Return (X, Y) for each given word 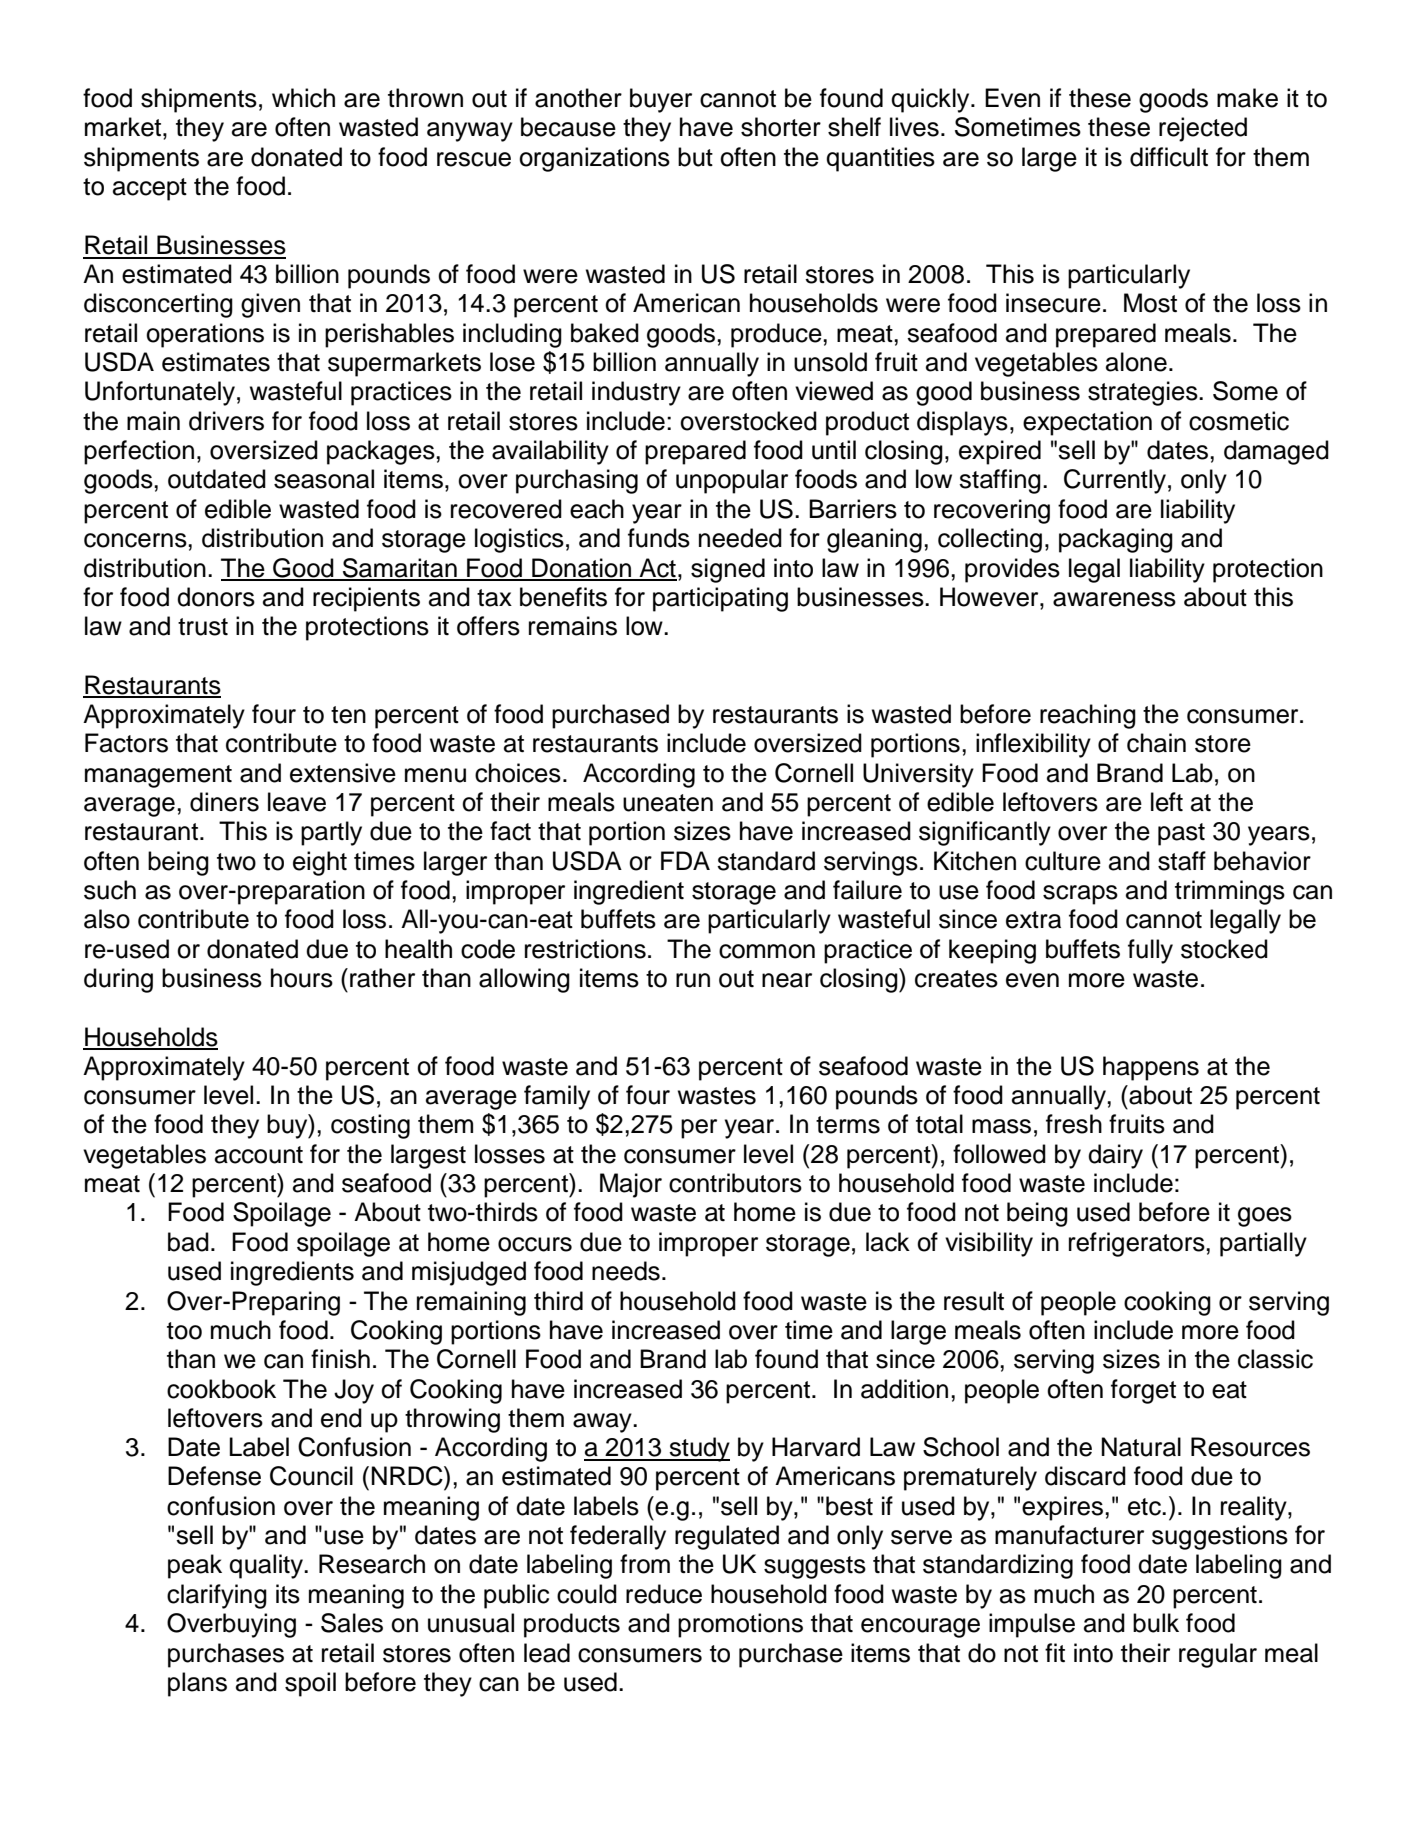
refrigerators (1138, 1244)
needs (626, 1271)
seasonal (324, 479)
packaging (1116, 540)
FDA (685, 860)
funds (659, 538)
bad (188, 1242)
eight (320, 863)
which (303, 98)
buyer (661, 100)
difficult (1169, 157)
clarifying (217, 1596)
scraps (1080, 895)
